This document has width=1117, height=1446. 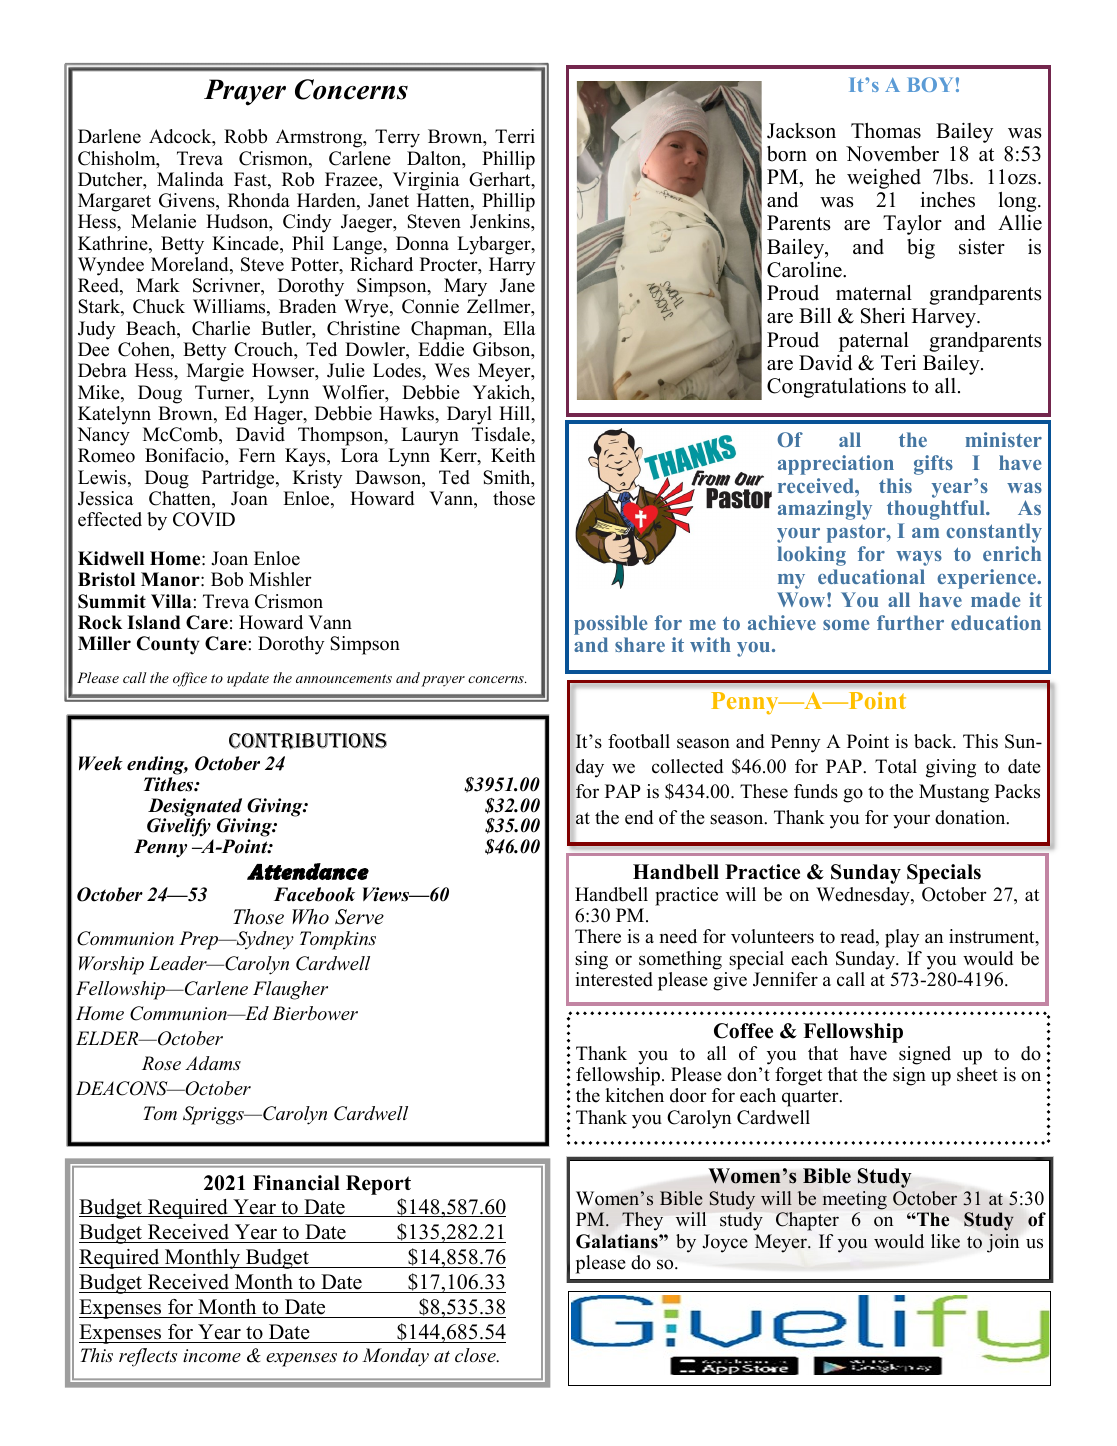 I want to click on Keith, so click(x=513, y=455).
